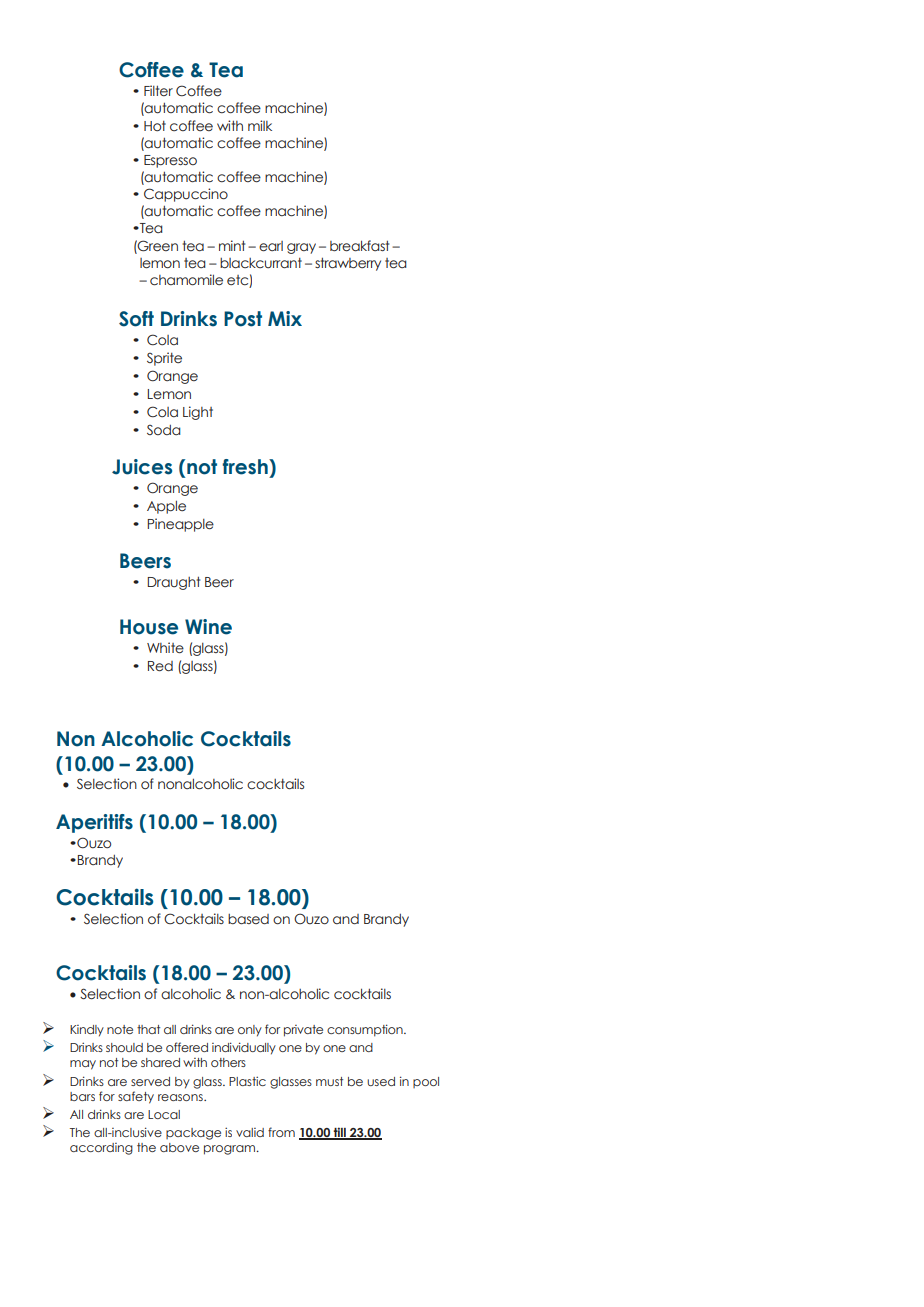  Describe the element at coordinates (149, 627) in the image. I see `House` at that location.
